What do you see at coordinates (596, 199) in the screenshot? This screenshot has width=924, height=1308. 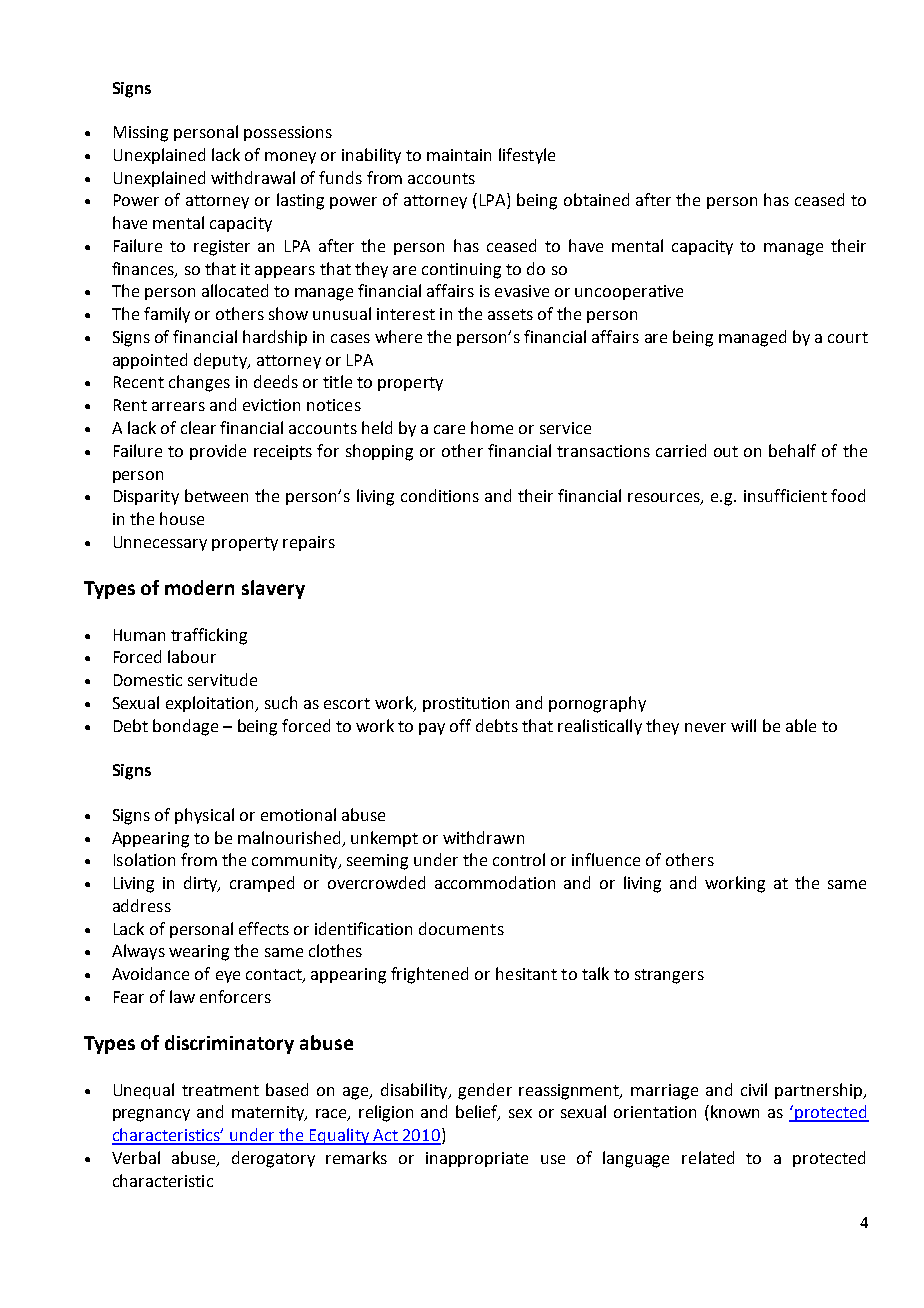 I see `obtained` at bounding box center [596, 199].
